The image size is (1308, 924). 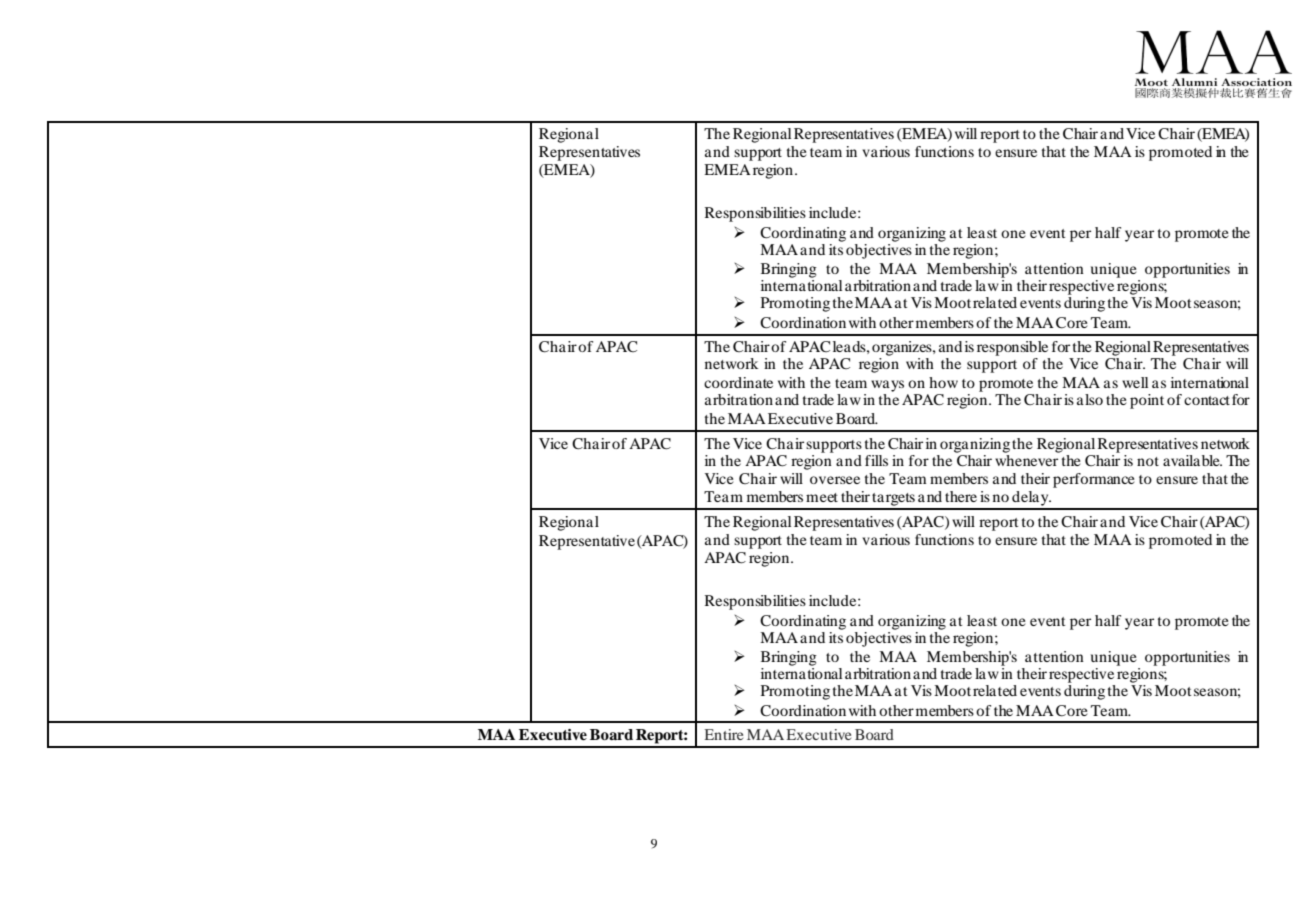 I want to click on responsible, so click(x=1012, y=348).
